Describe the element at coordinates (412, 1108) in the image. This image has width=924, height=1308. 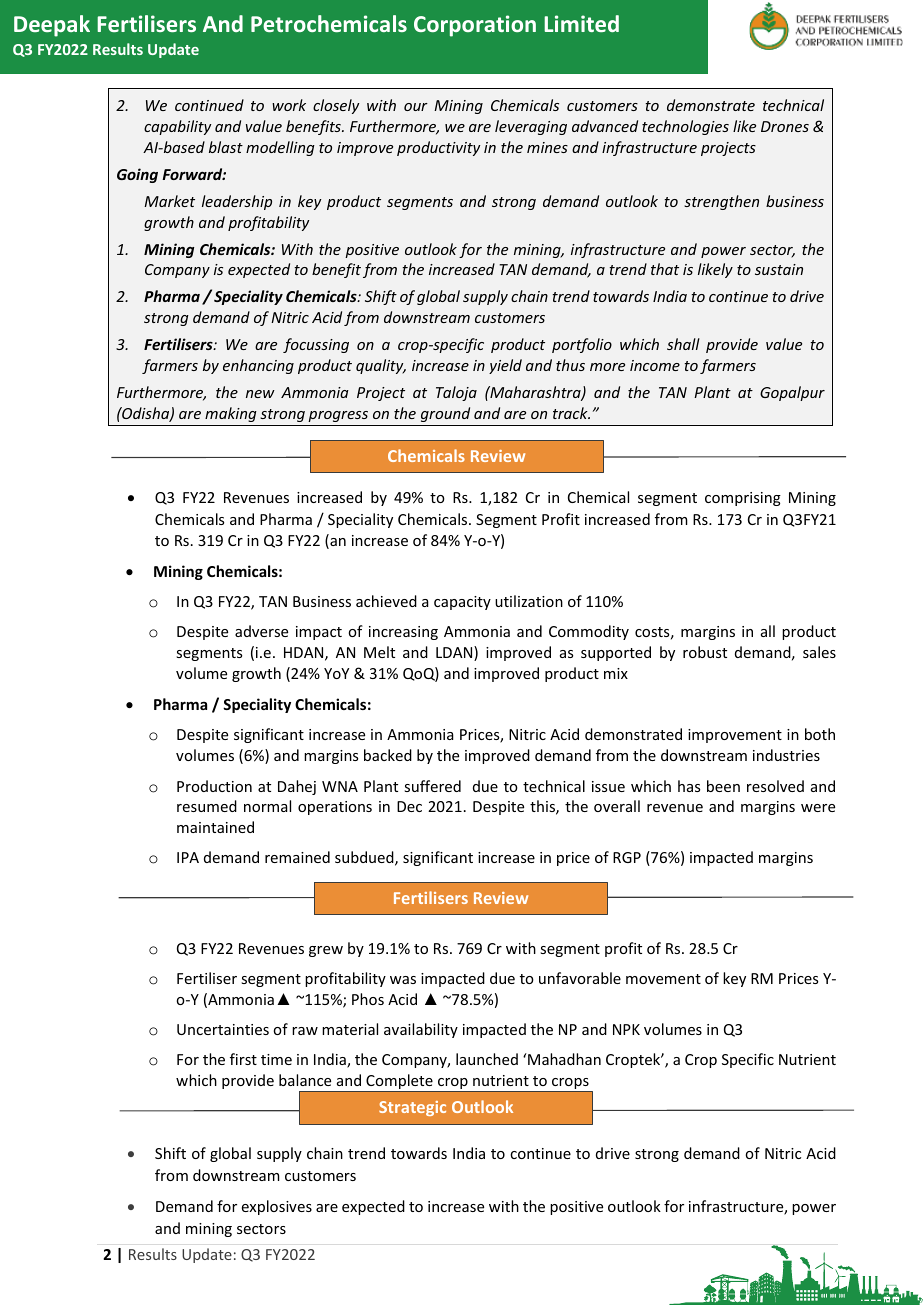
I see `Strategic` at that location.
